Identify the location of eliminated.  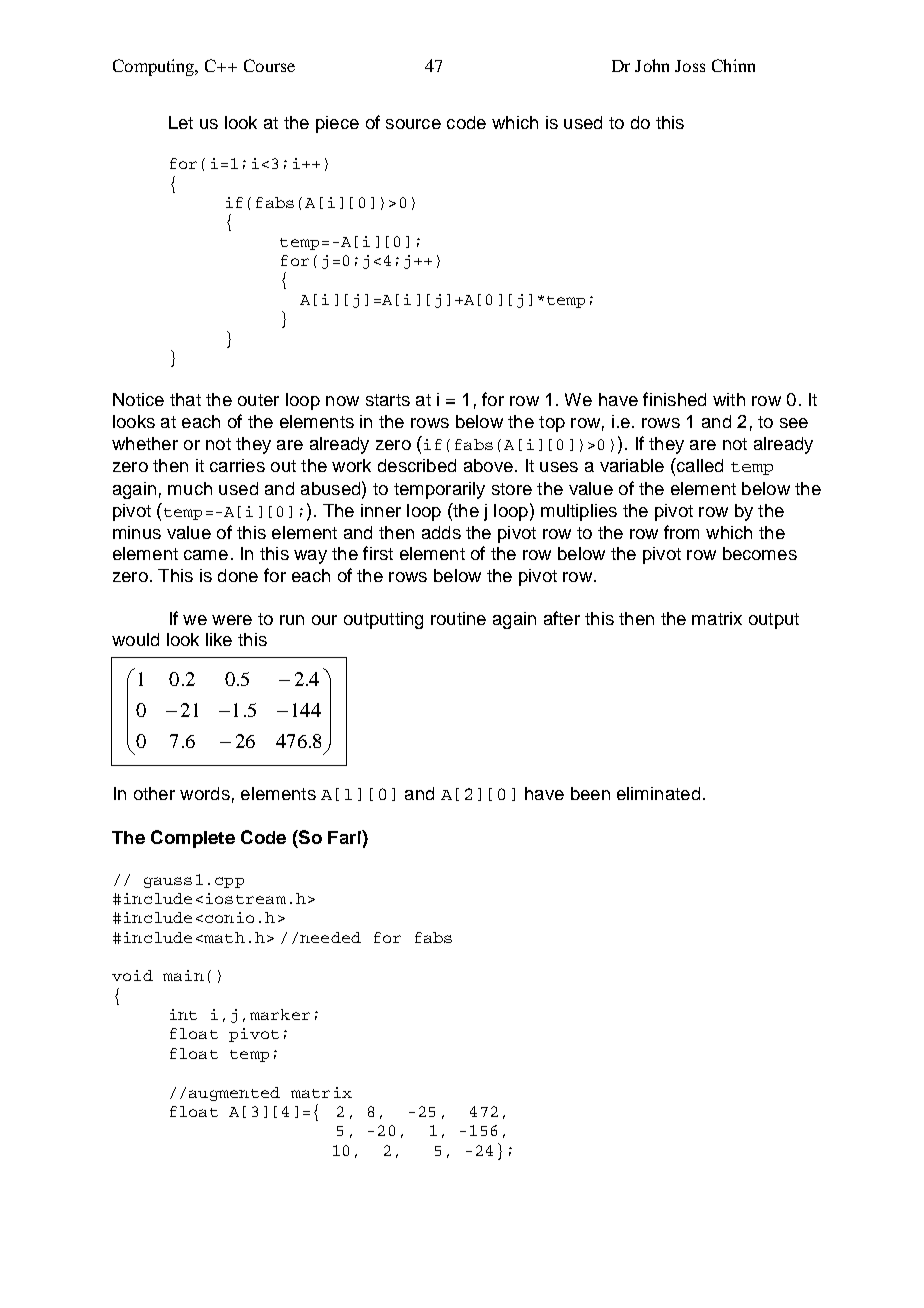
(658, 793).
